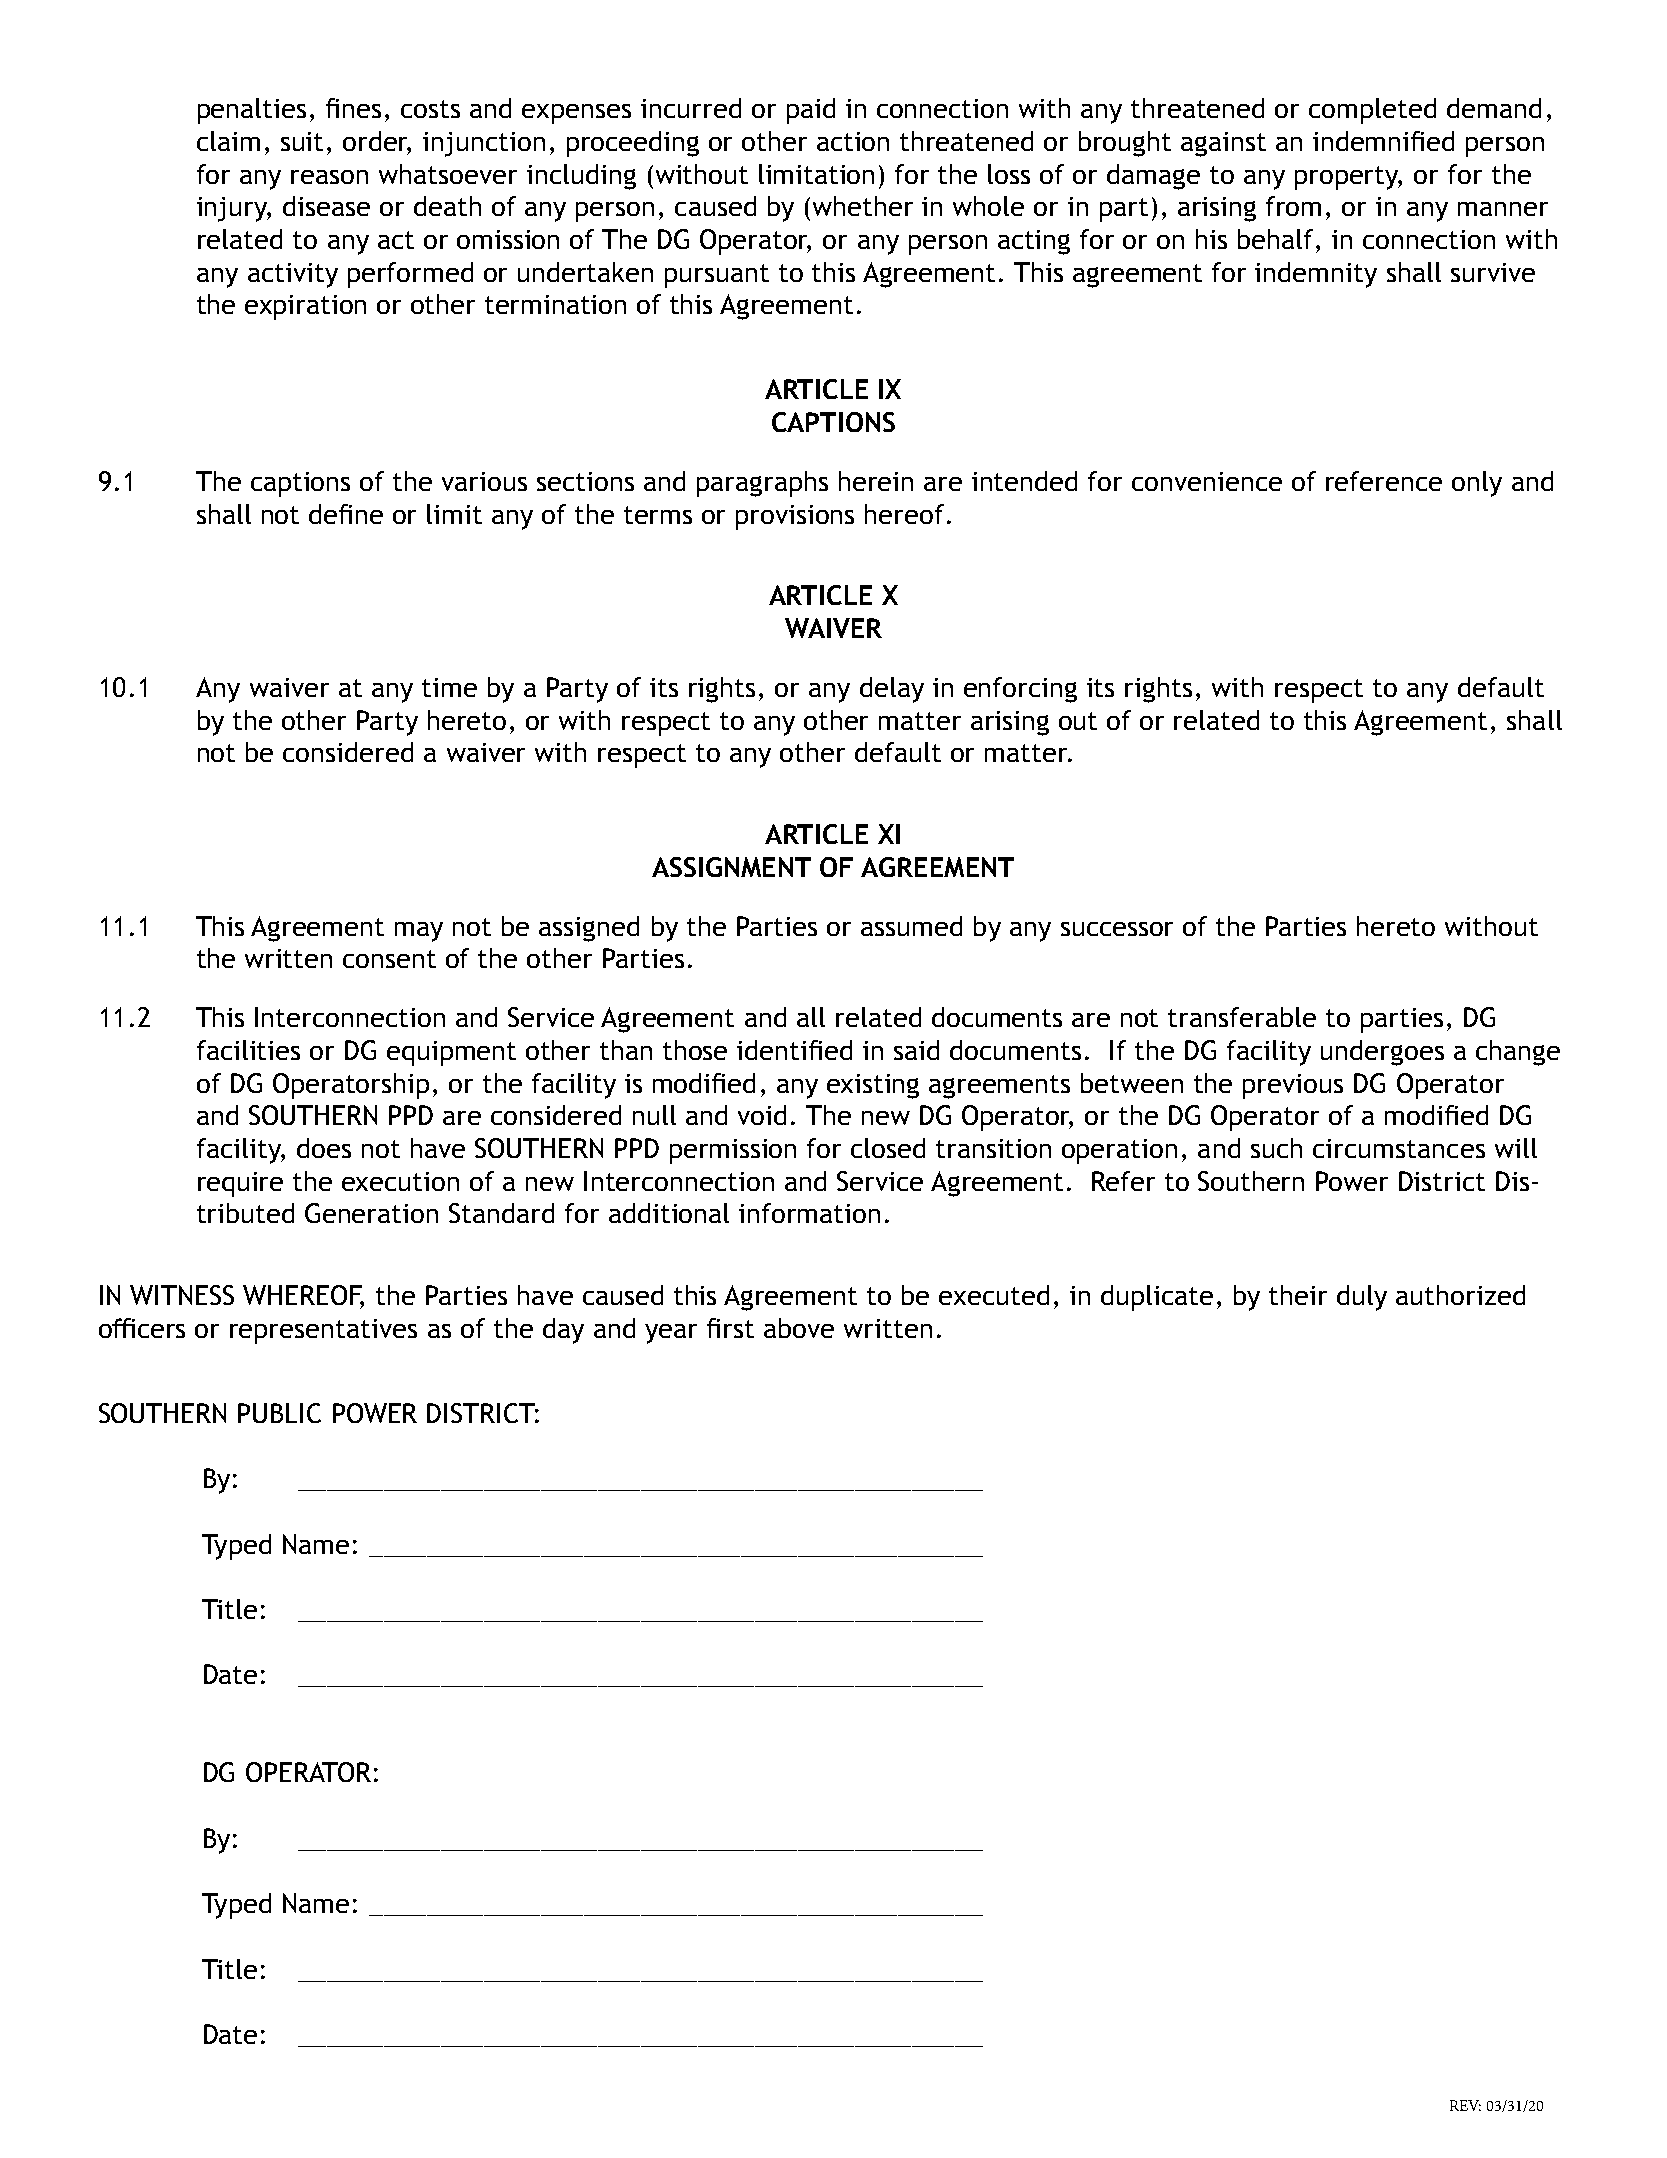  What do you see at coordinates (302, 141) in the page?
I see `suit` at bounding box center [302, 141].
